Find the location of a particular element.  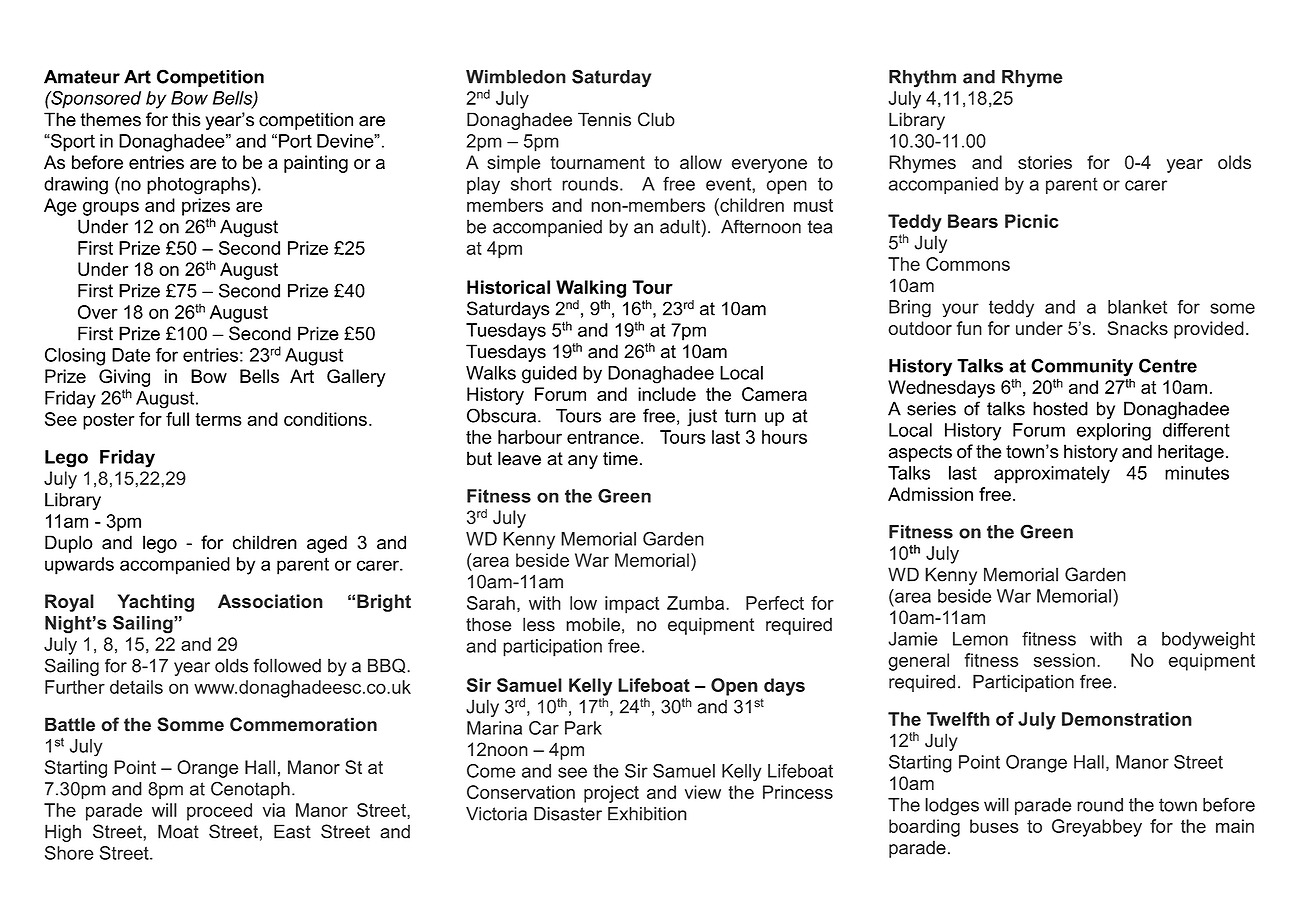

approximately is located at coordinates (1052, 475).
